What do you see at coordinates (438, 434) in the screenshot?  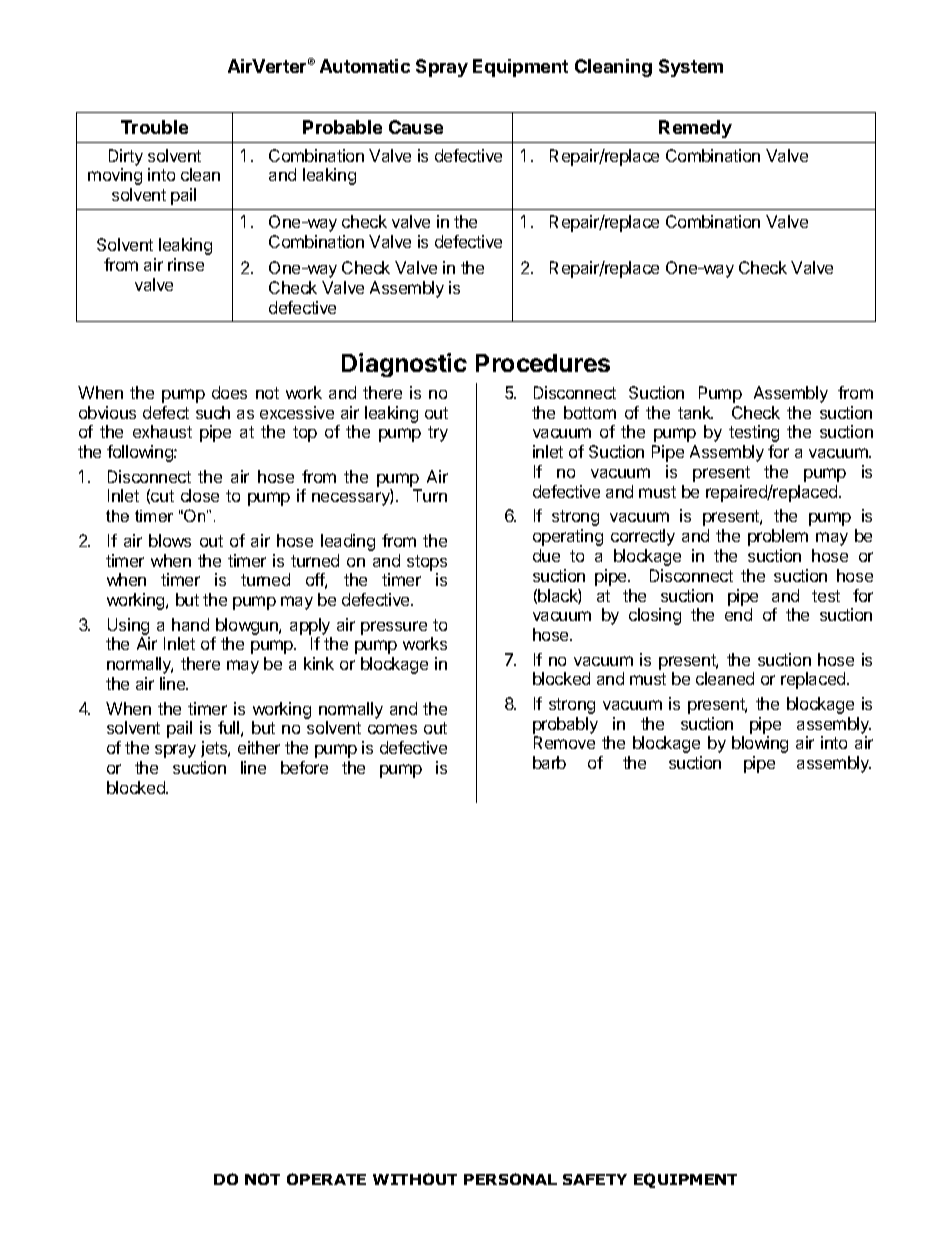 I see `try` at bounding box center [438, 434].
